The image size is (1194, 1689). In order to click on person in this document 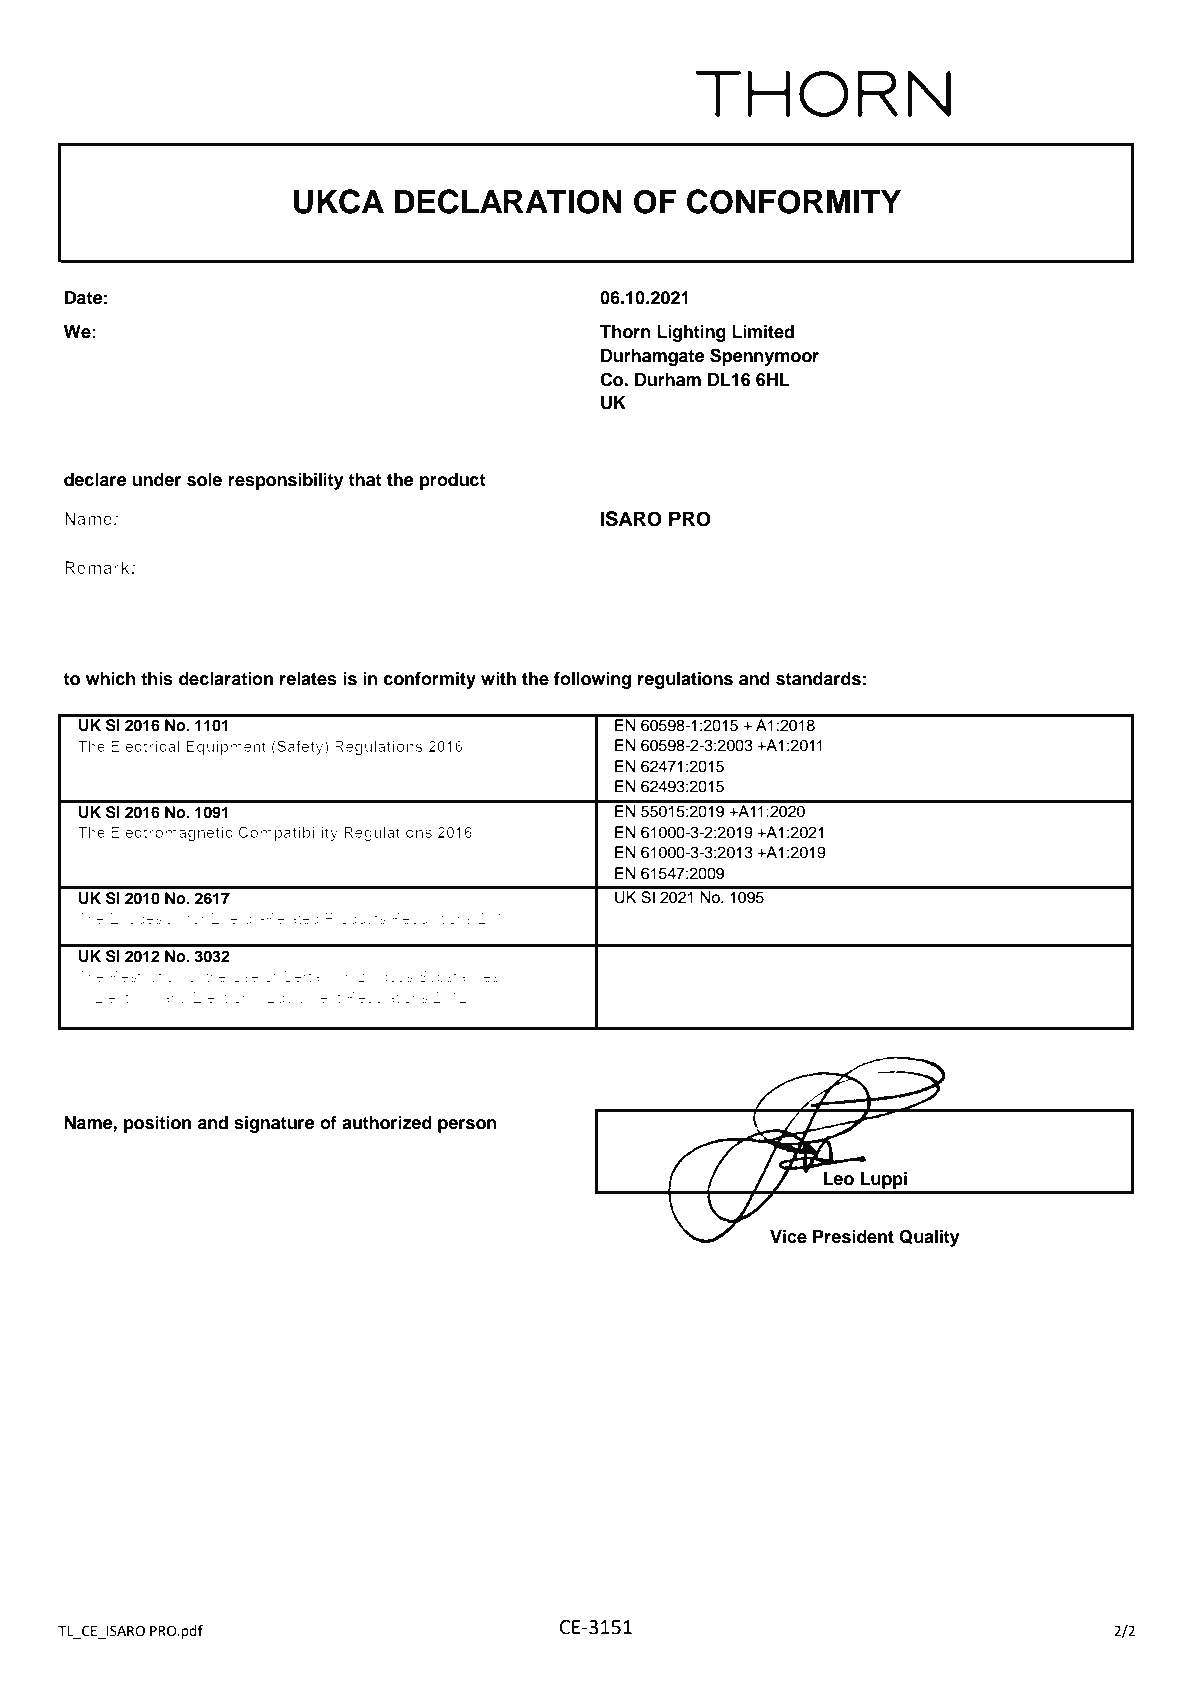, I will do `click(467, 1126)`.
